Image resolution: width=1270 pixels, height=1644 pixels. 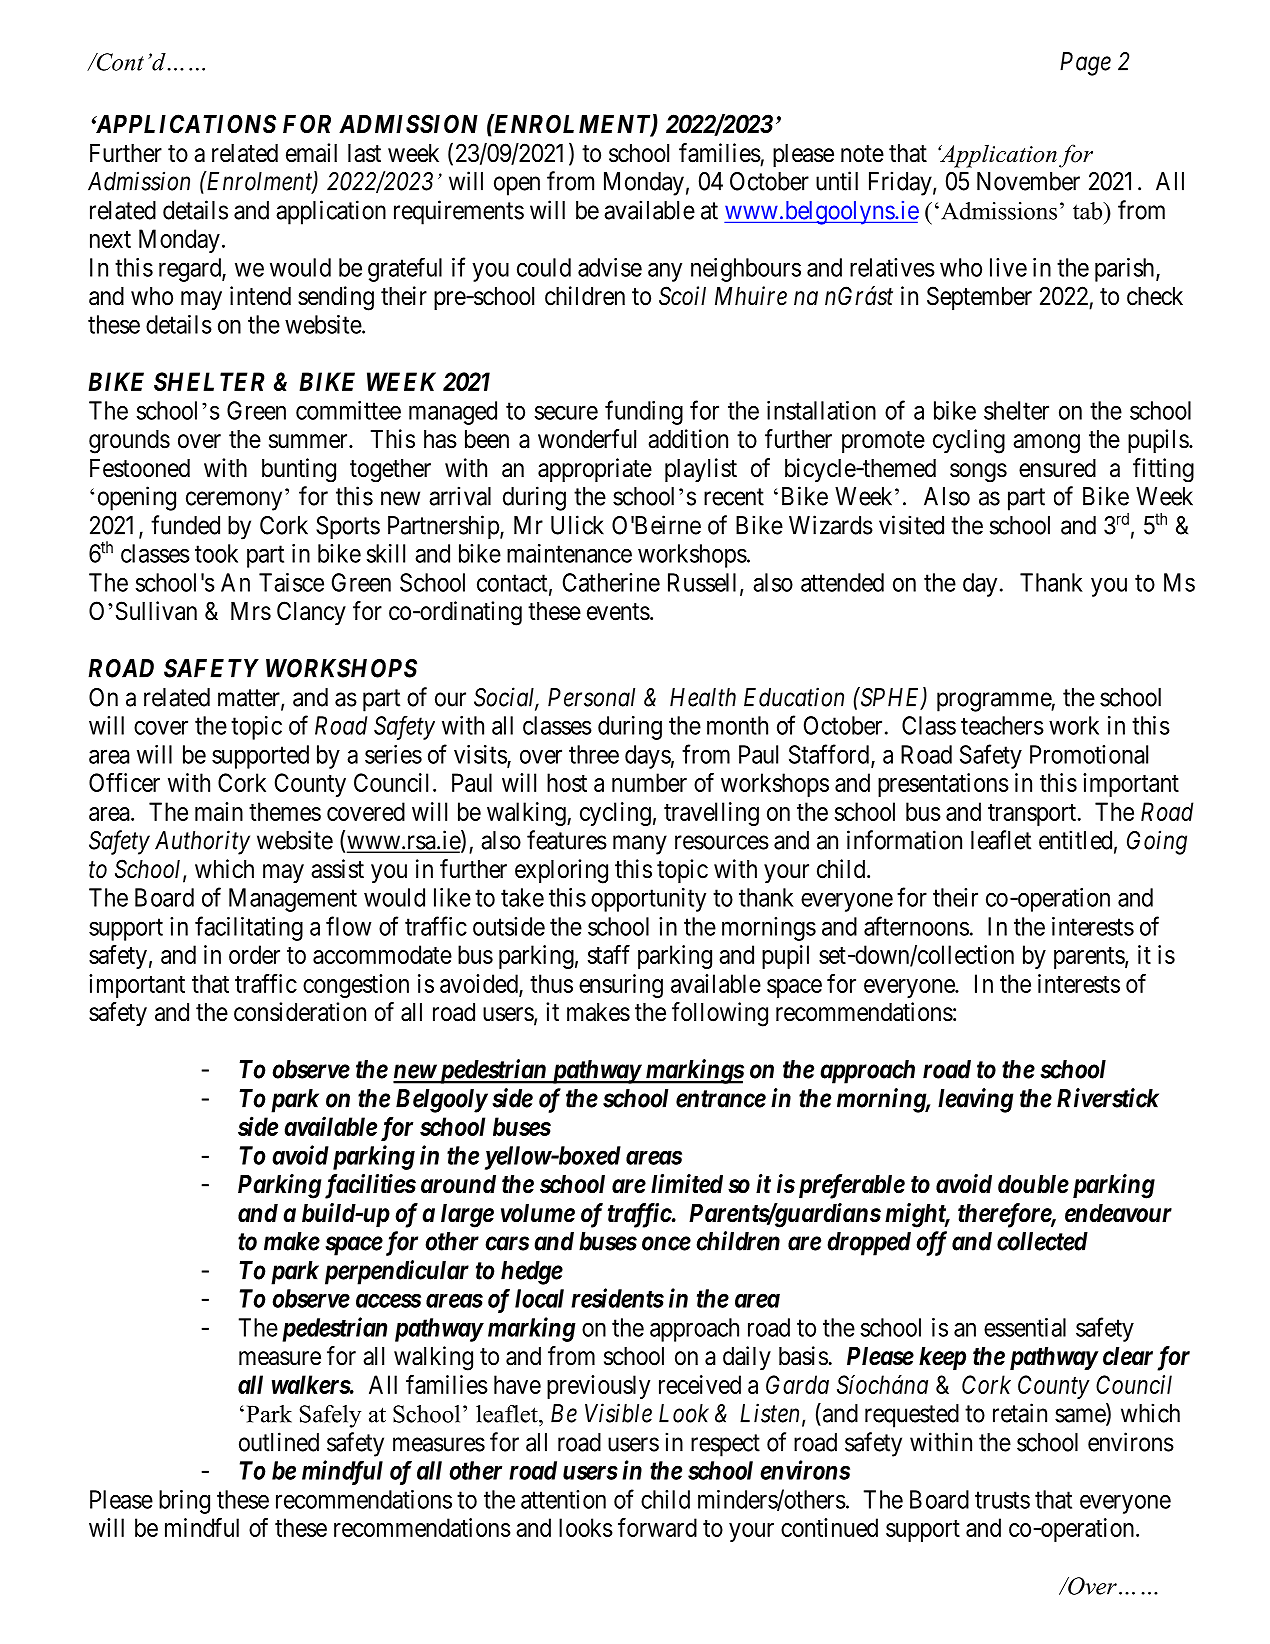 I want to click on Page, so click(x=1085, y=64).
